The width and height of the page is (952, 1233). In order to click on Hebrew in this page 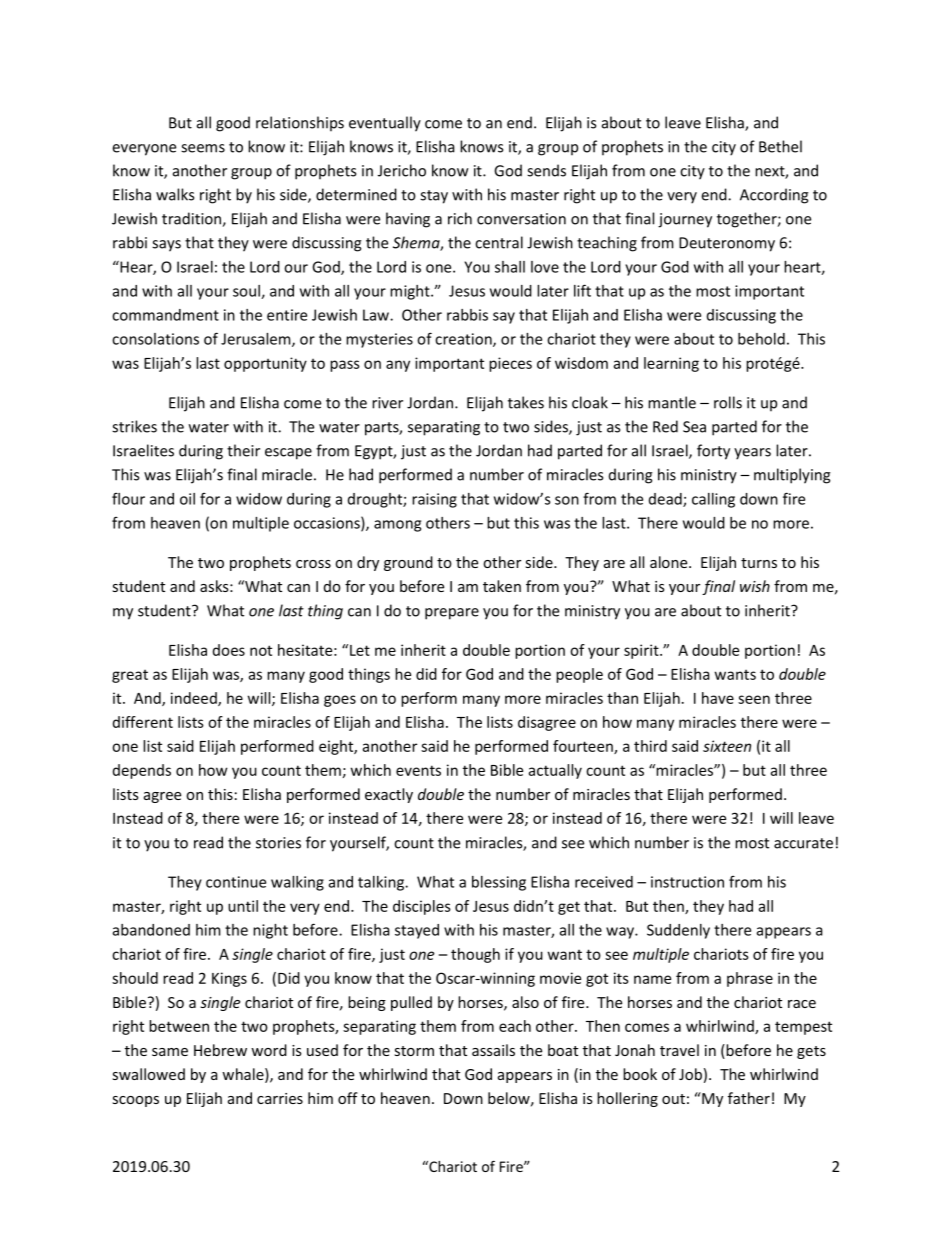, I will do `click(220, 1050)`.
